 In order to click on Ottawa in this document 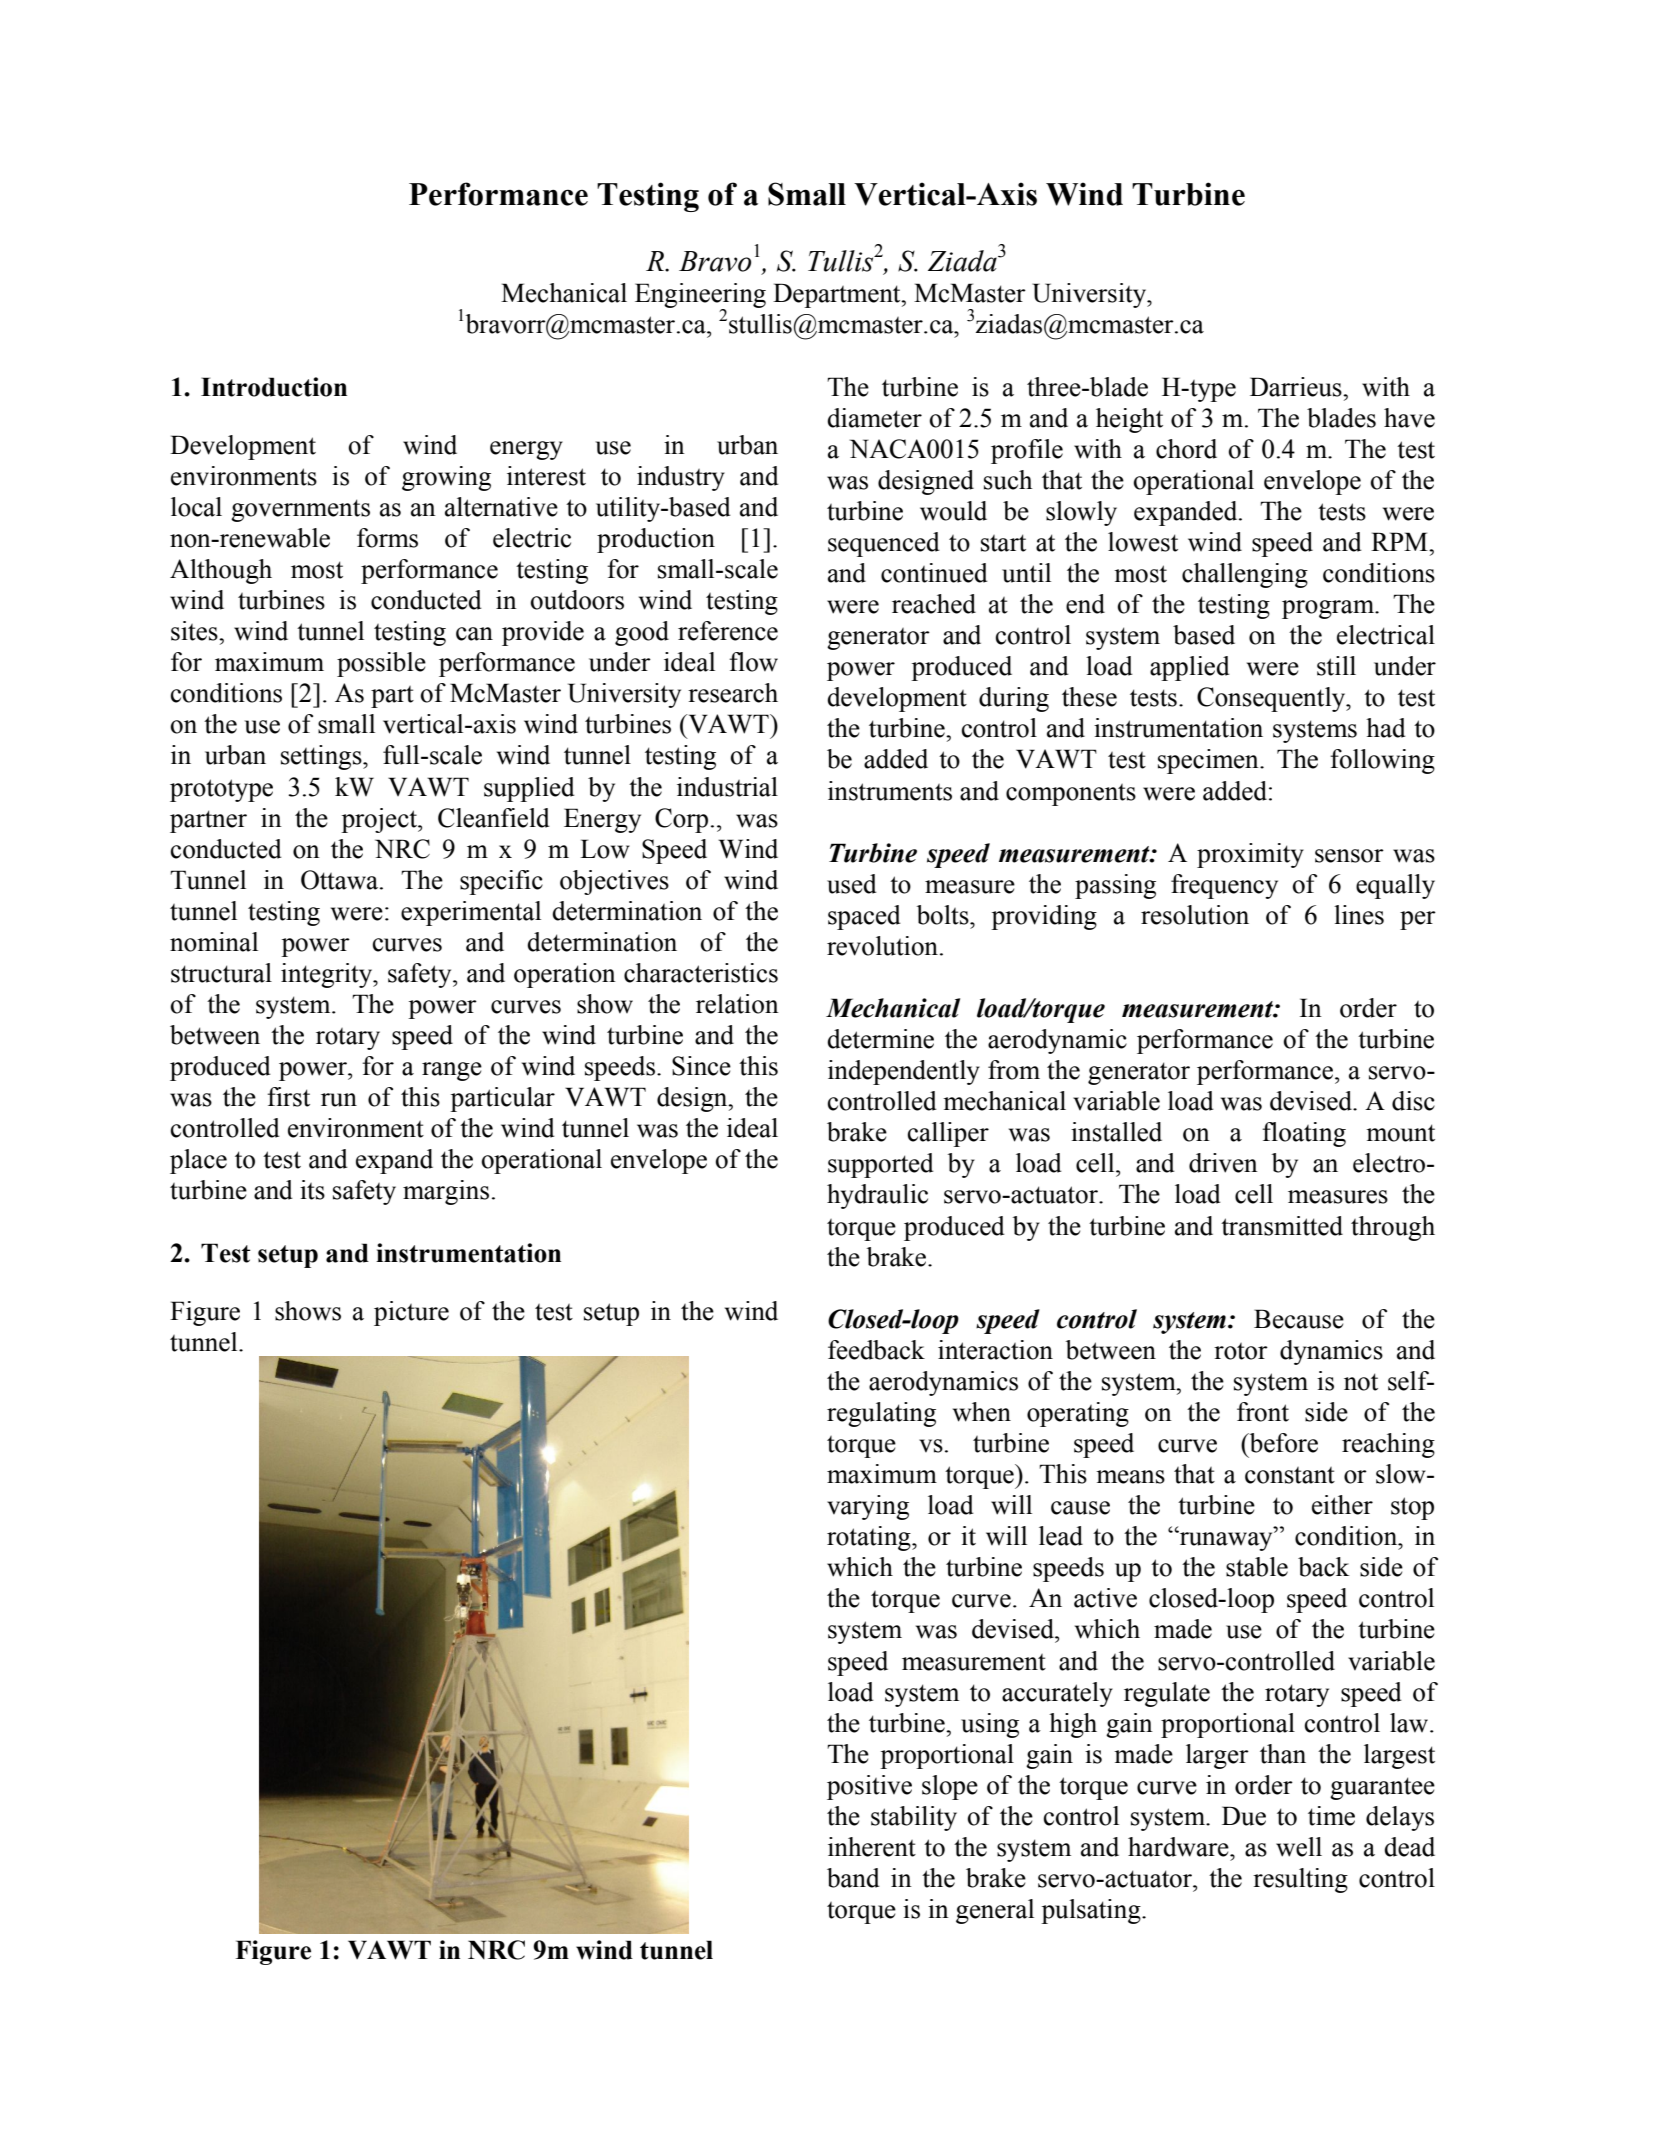, I will do `click(341, 880)`.
